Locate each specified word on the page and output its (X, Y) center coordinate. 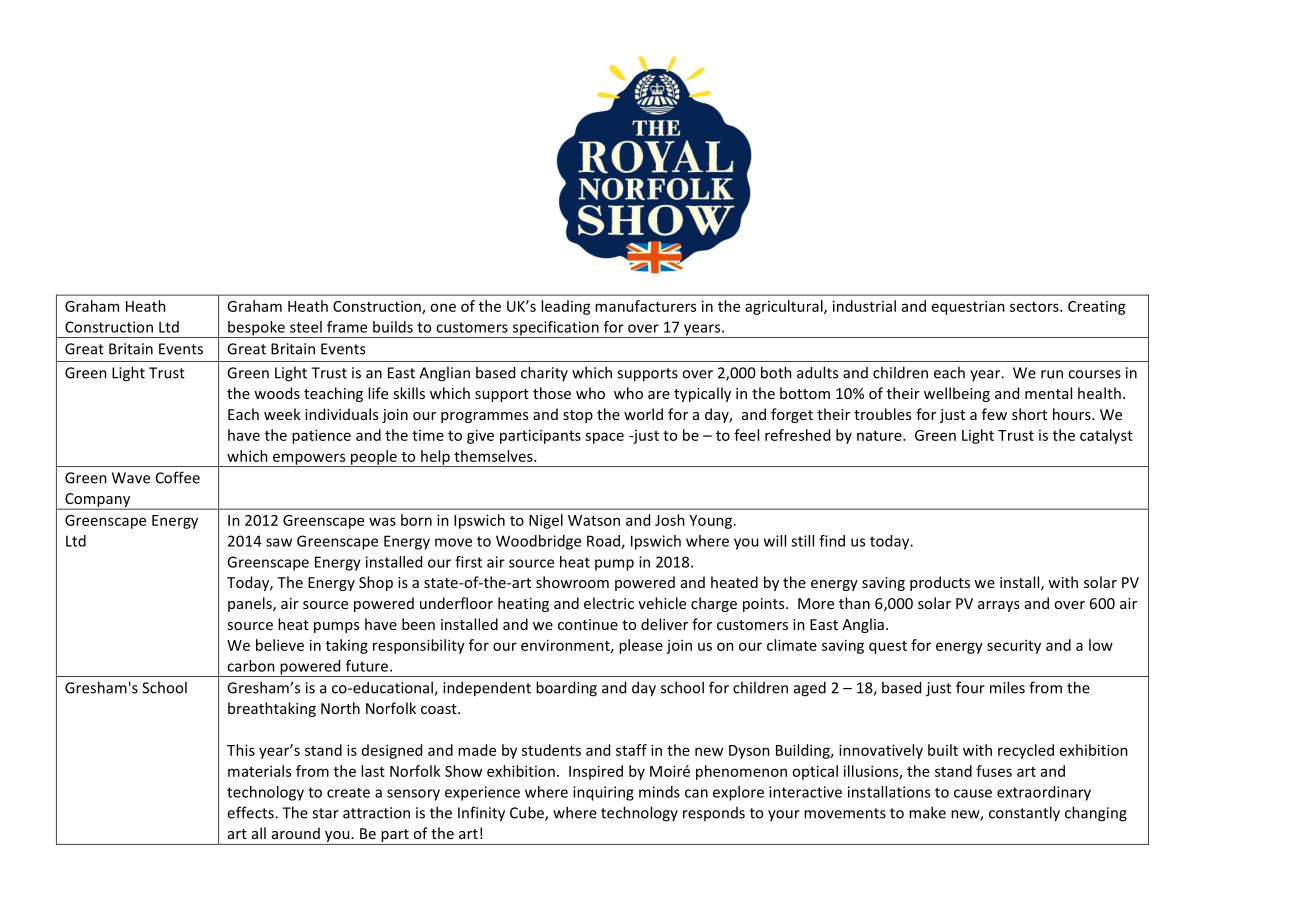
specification (555, 329)
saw (279, 542)
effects (251, 812)
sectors (1035, 307)
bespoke (256, 329)
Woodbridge (538, 542)
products (940, 583)
